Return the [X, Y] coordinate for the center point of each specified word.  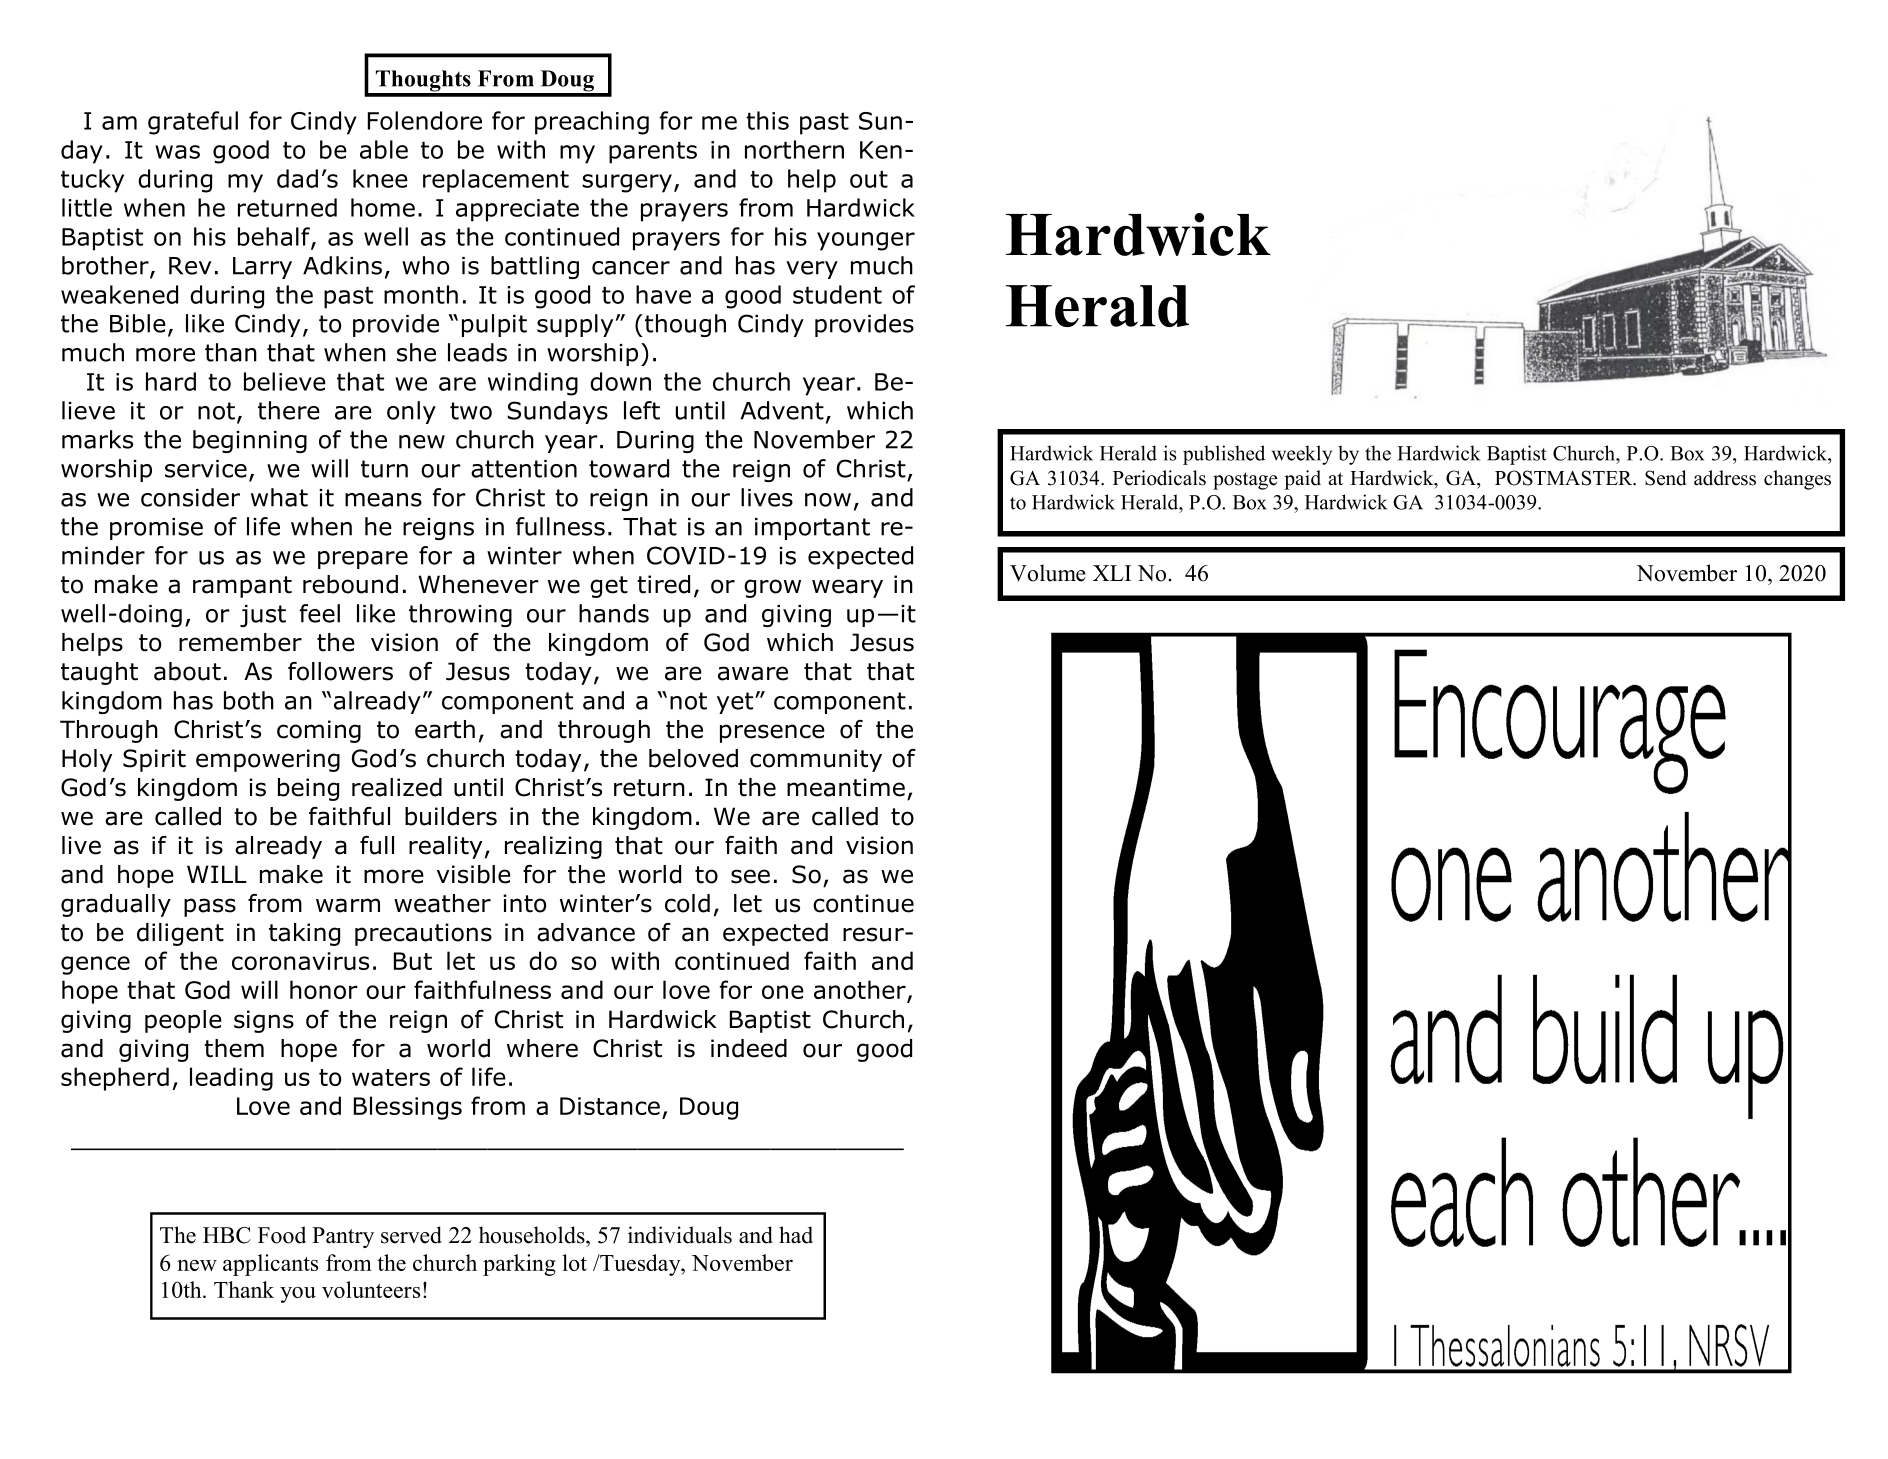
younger [866, 241]
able [384, 149]
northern [794, 149]
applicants [270, 1265]
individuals [680, 1235]
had [796, 1235]
